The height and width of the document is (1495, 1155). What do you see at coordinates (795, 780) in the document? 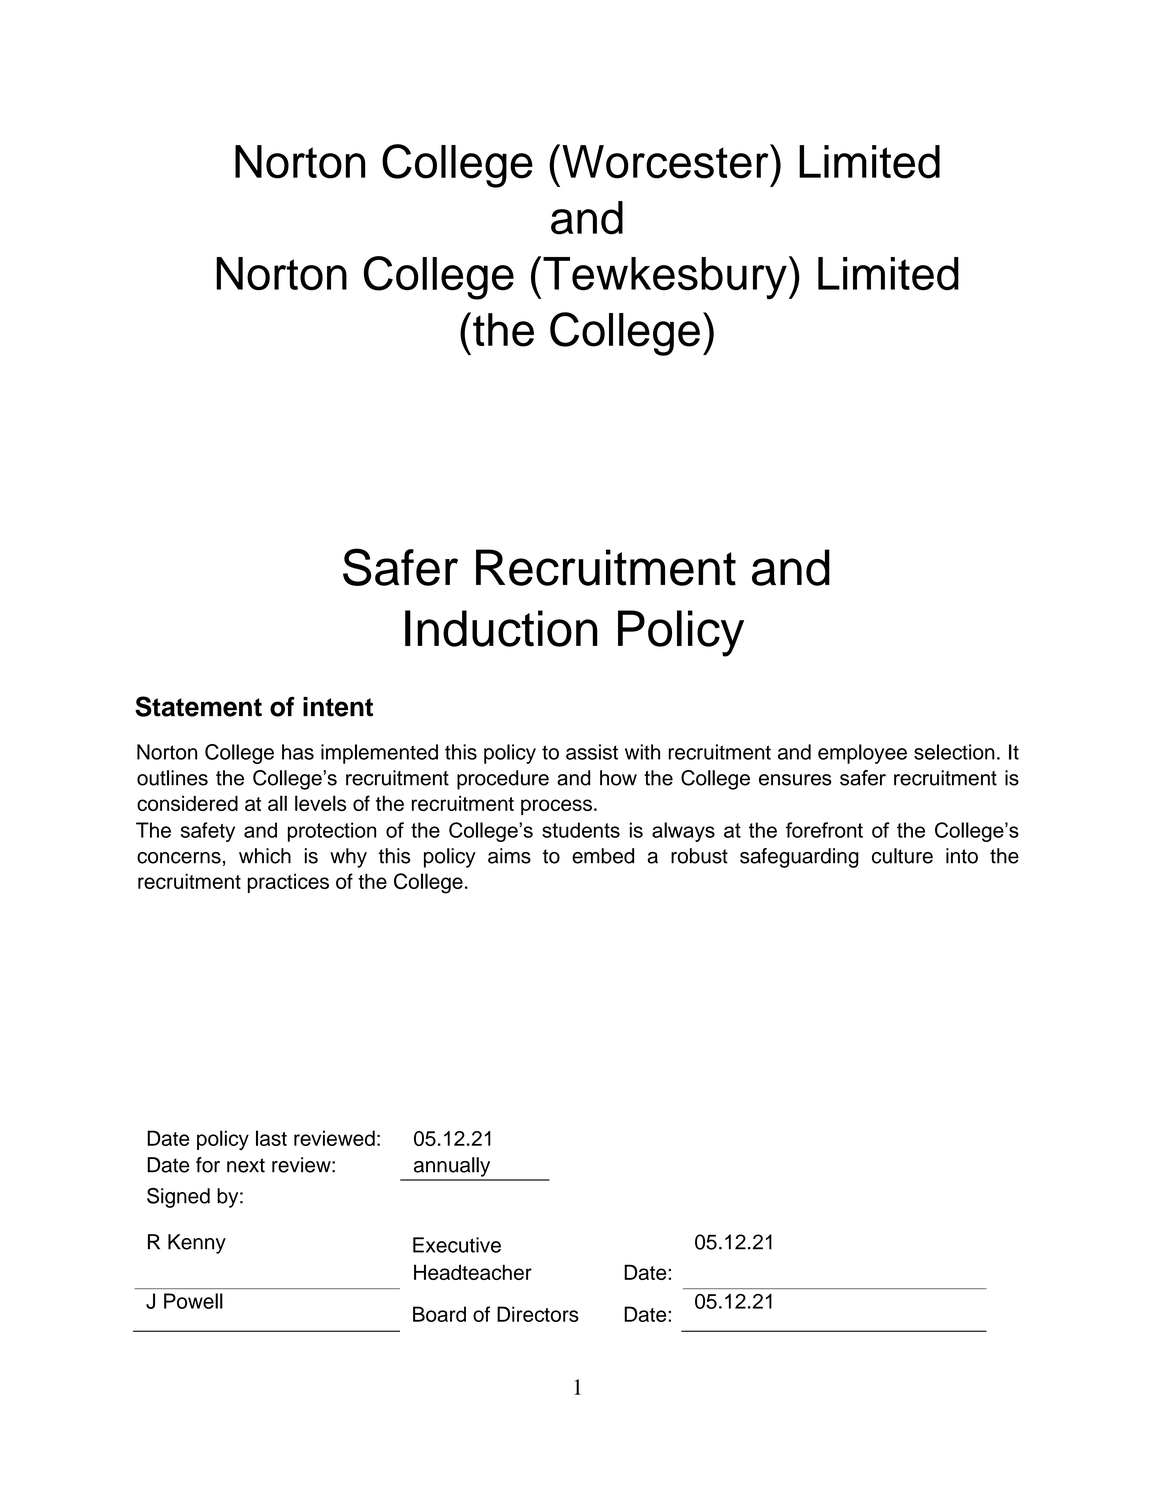
I see `ensures` at bounding box center [795, 780].
